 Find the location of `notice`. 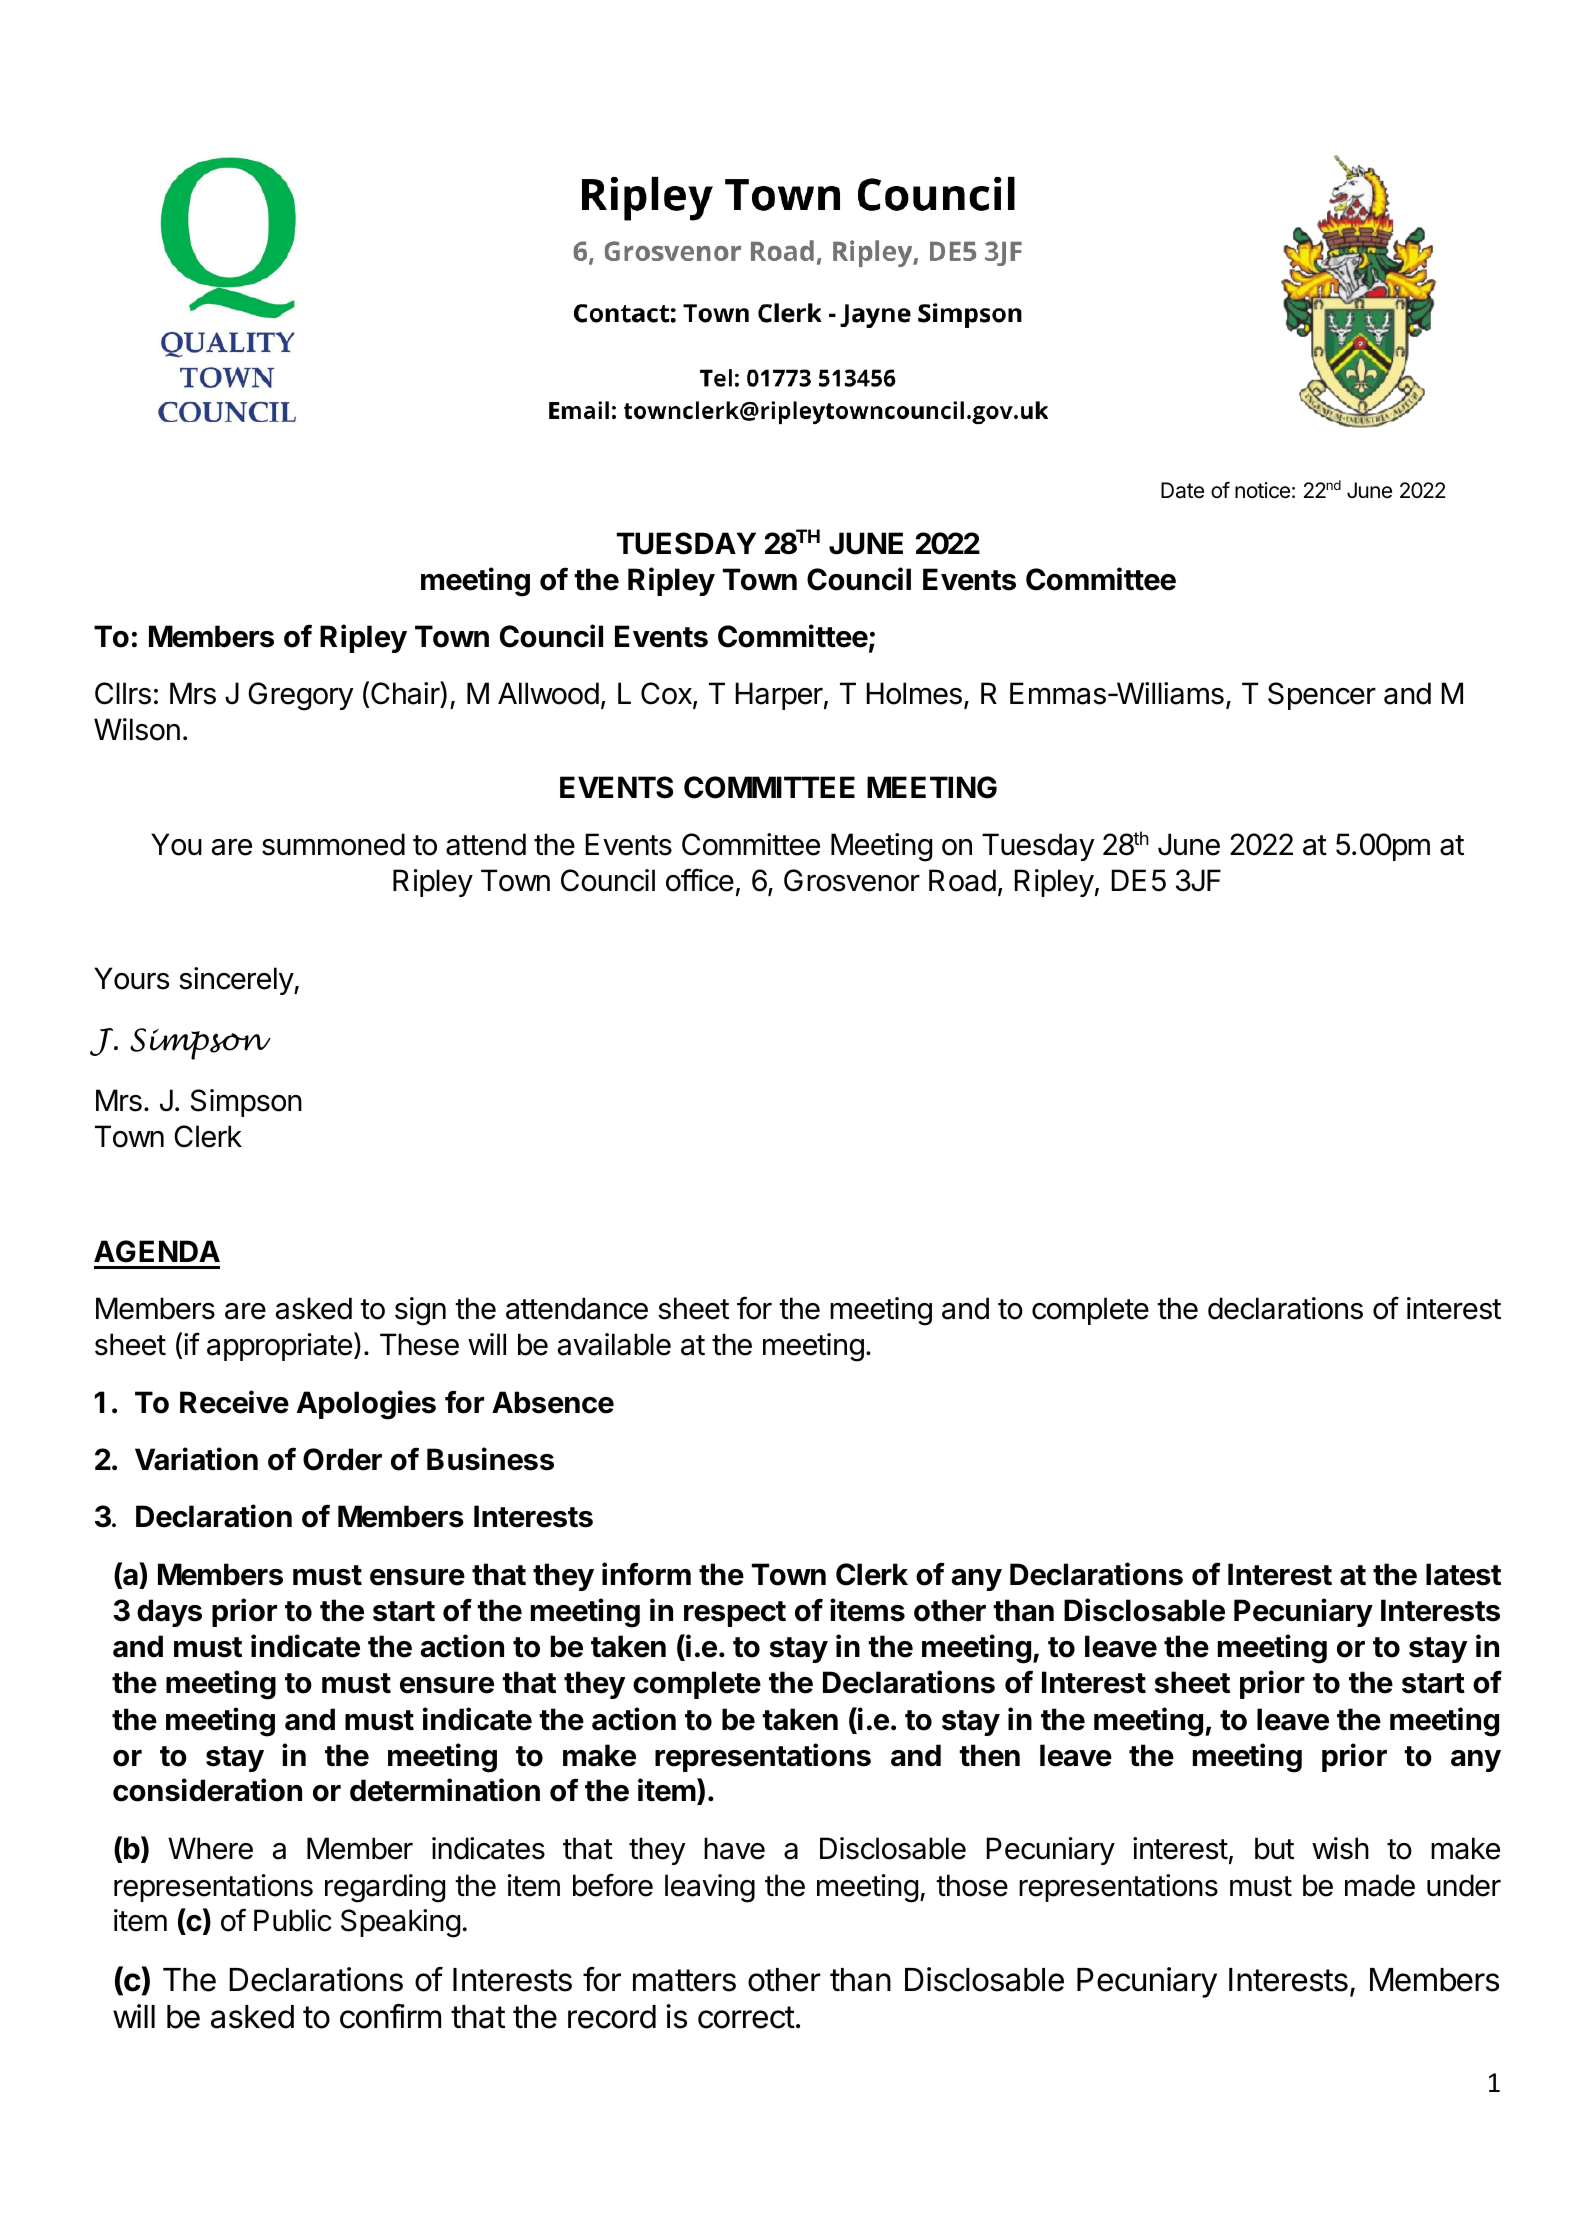

notice is located at coordinates (1262, 490).
